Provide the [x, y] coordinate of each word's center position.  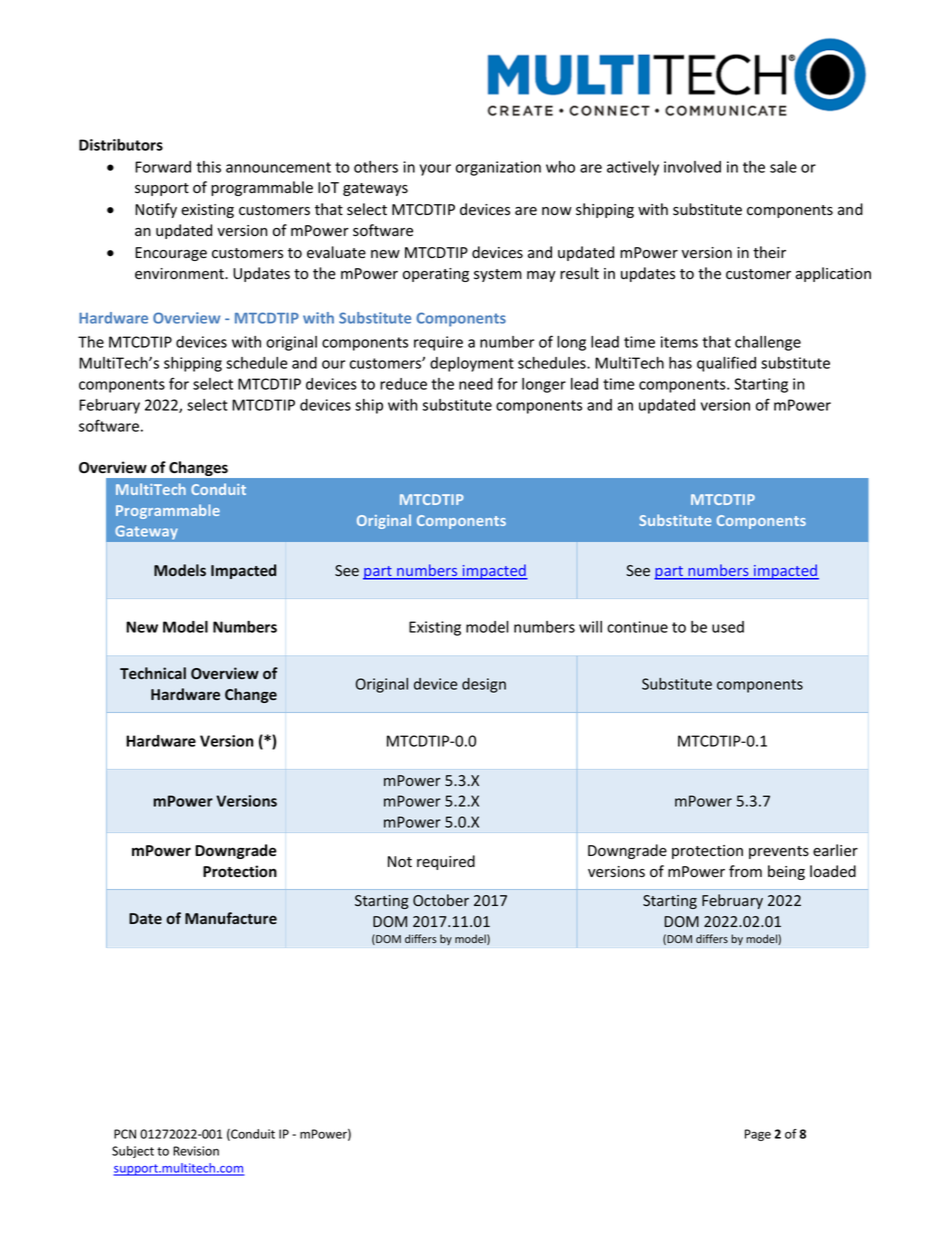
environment [180, 274]
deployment [472, 364]
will [590, 627]
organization [498, 168]
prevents [779, 852]
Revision [196, 1151]
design [484, 685]
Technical [153, 673]
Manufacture [231, 918]
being [786, 872]
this [208, 167]
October [441, 900]
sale [783, 167]
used [728, 627]
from [745, 871]
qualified [726, 364]
